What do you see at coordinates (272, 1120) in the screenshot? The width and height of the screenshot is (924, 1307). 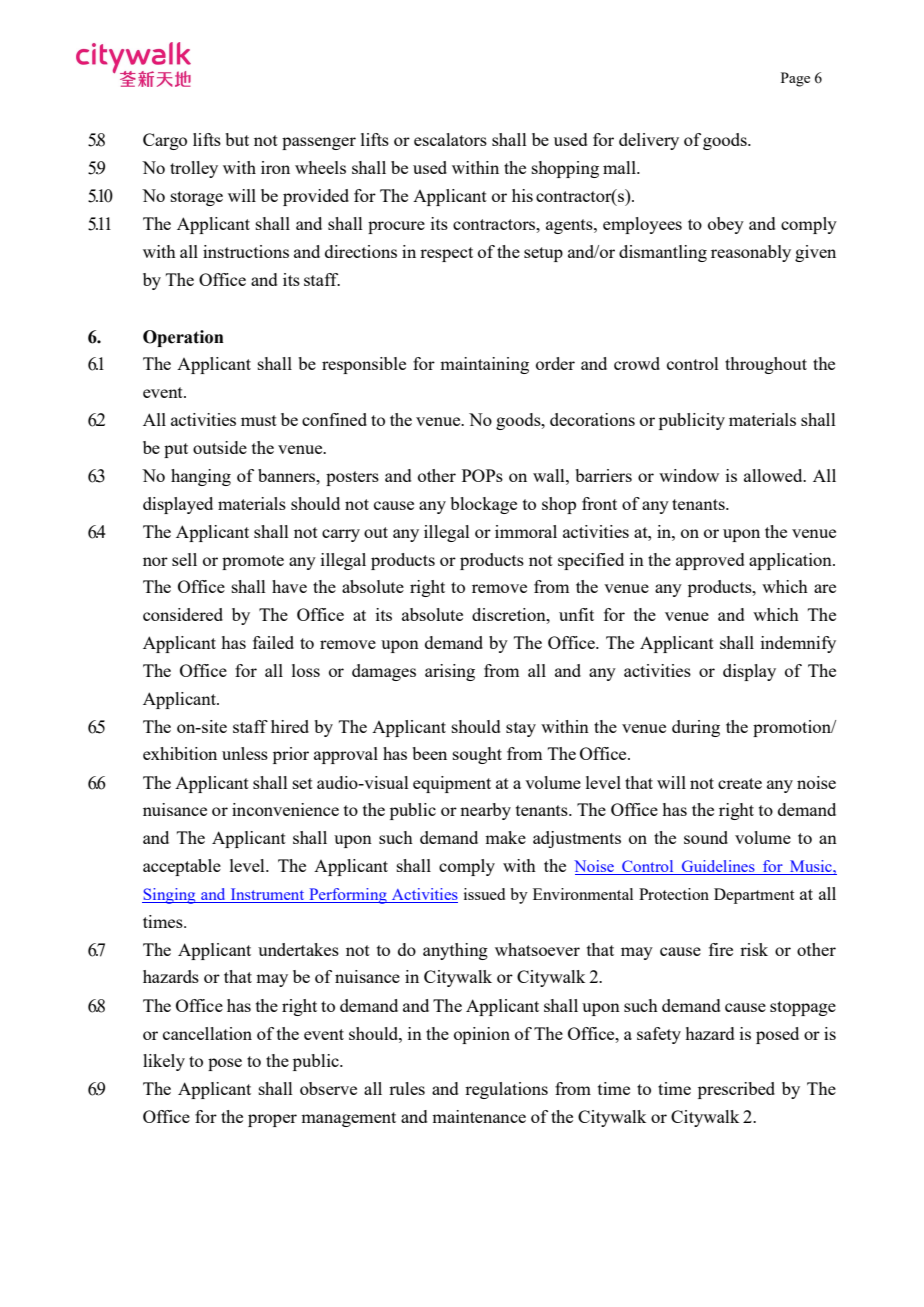 I see `proper` at bounding box center [272, 1120].
